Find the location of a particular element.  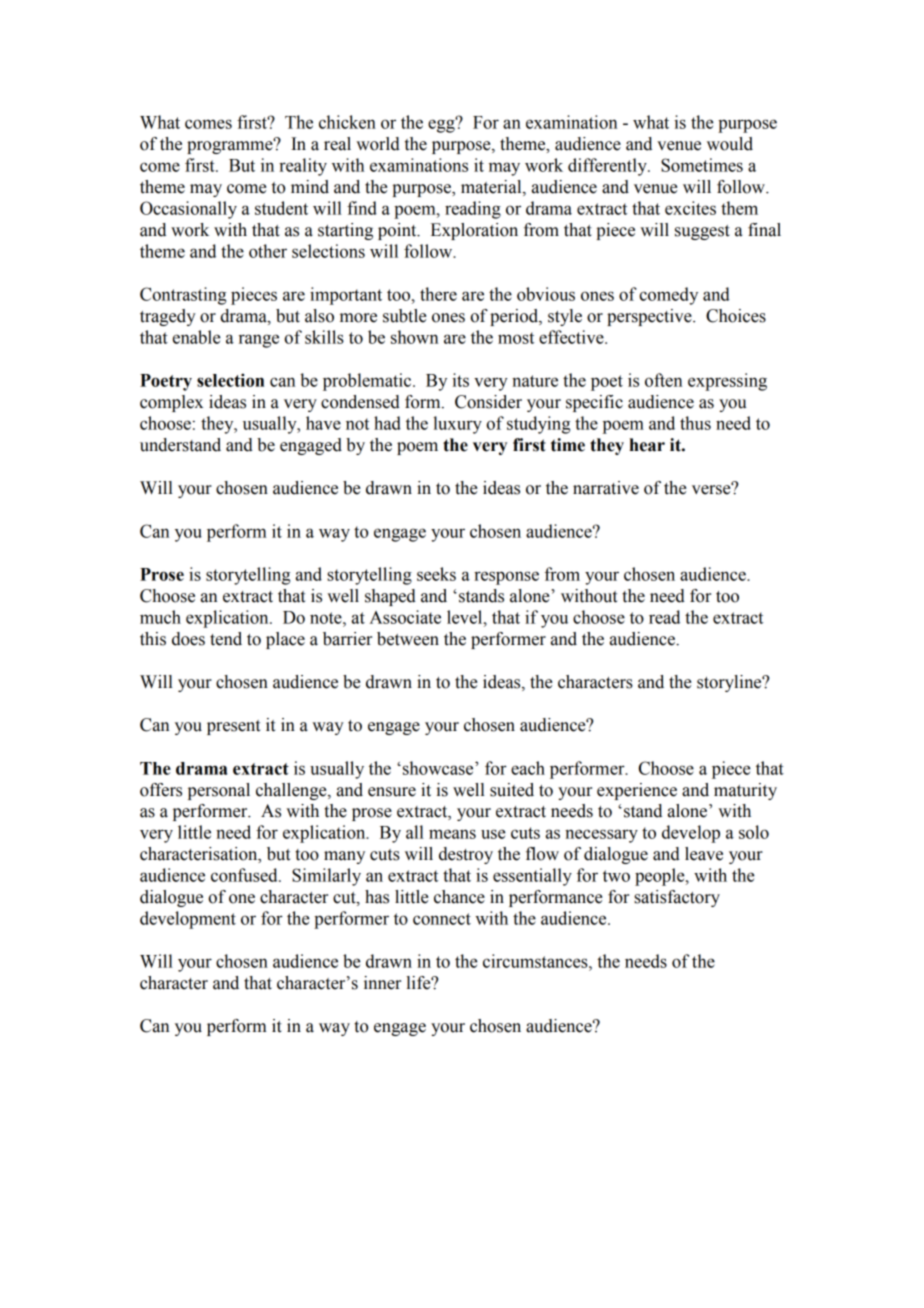

programme is located at coordinates (231, 146).
